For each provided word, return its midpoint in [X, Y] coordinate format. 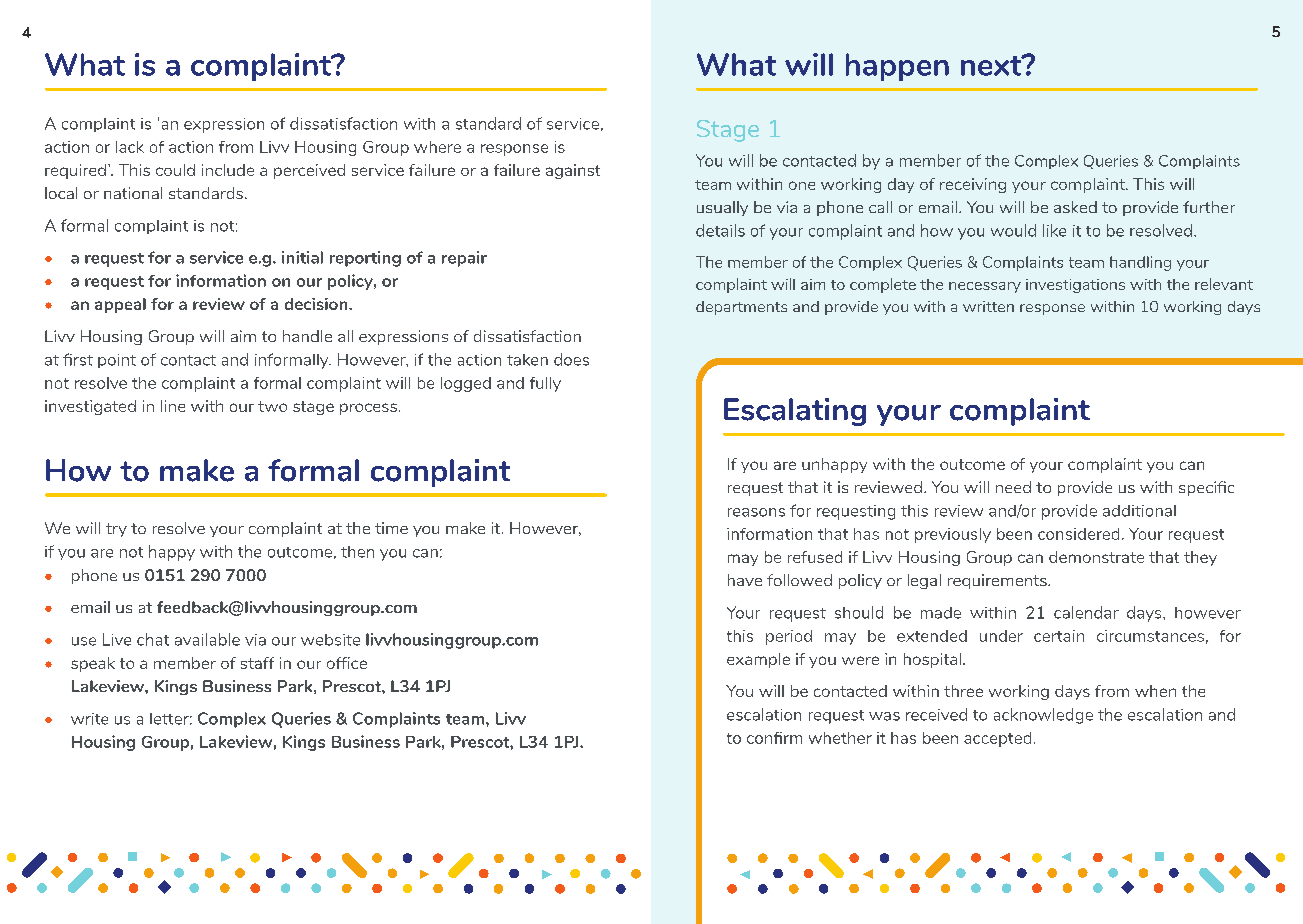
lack [130, 147]
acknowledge [1043, 716]
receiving [973, 185]
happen [897, 67]
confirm [774, 738]
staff [257, 663]
